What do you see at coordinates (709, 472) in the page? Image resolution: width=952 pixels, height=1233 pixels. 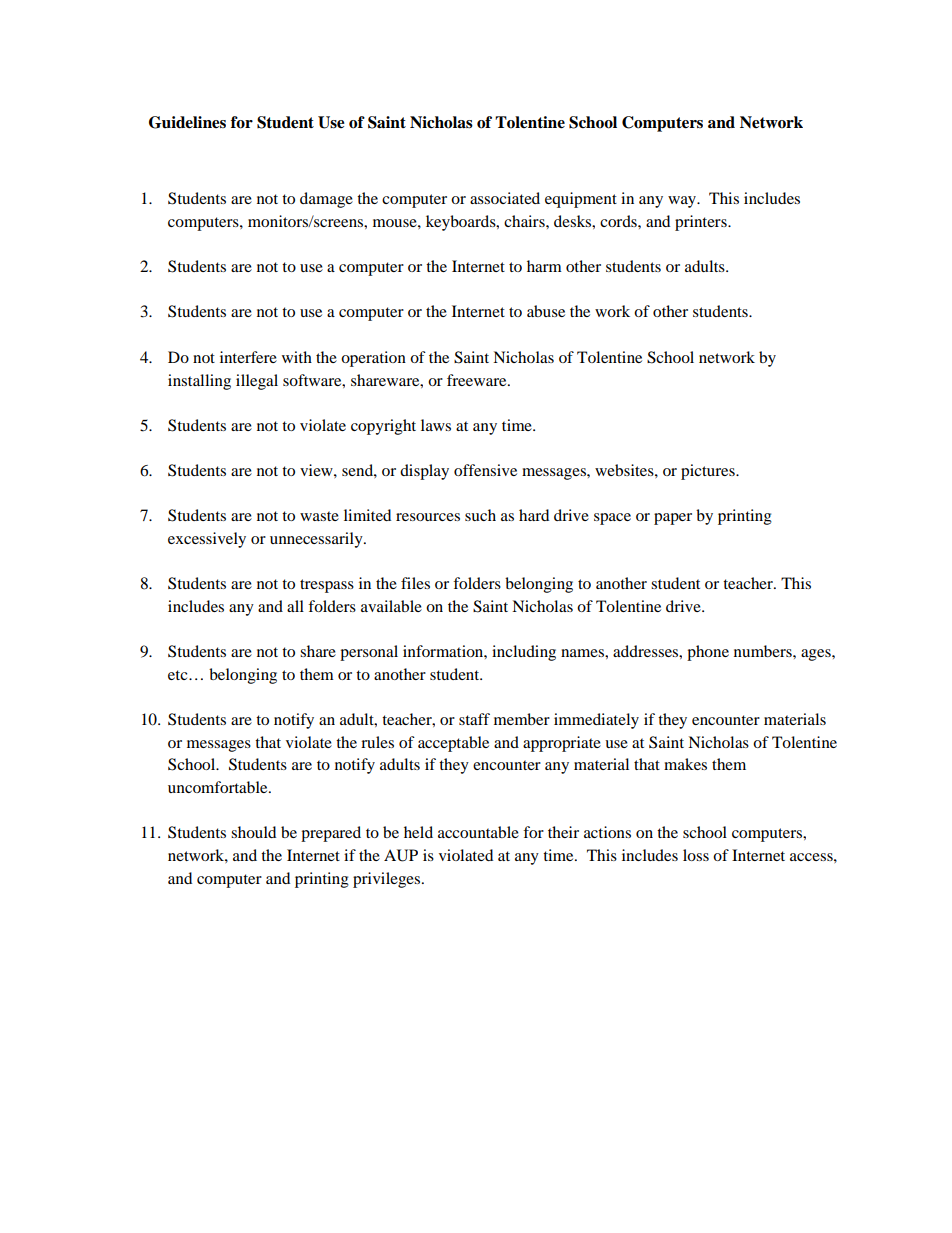 I see `pictures` at bounding box center [709, 472].
